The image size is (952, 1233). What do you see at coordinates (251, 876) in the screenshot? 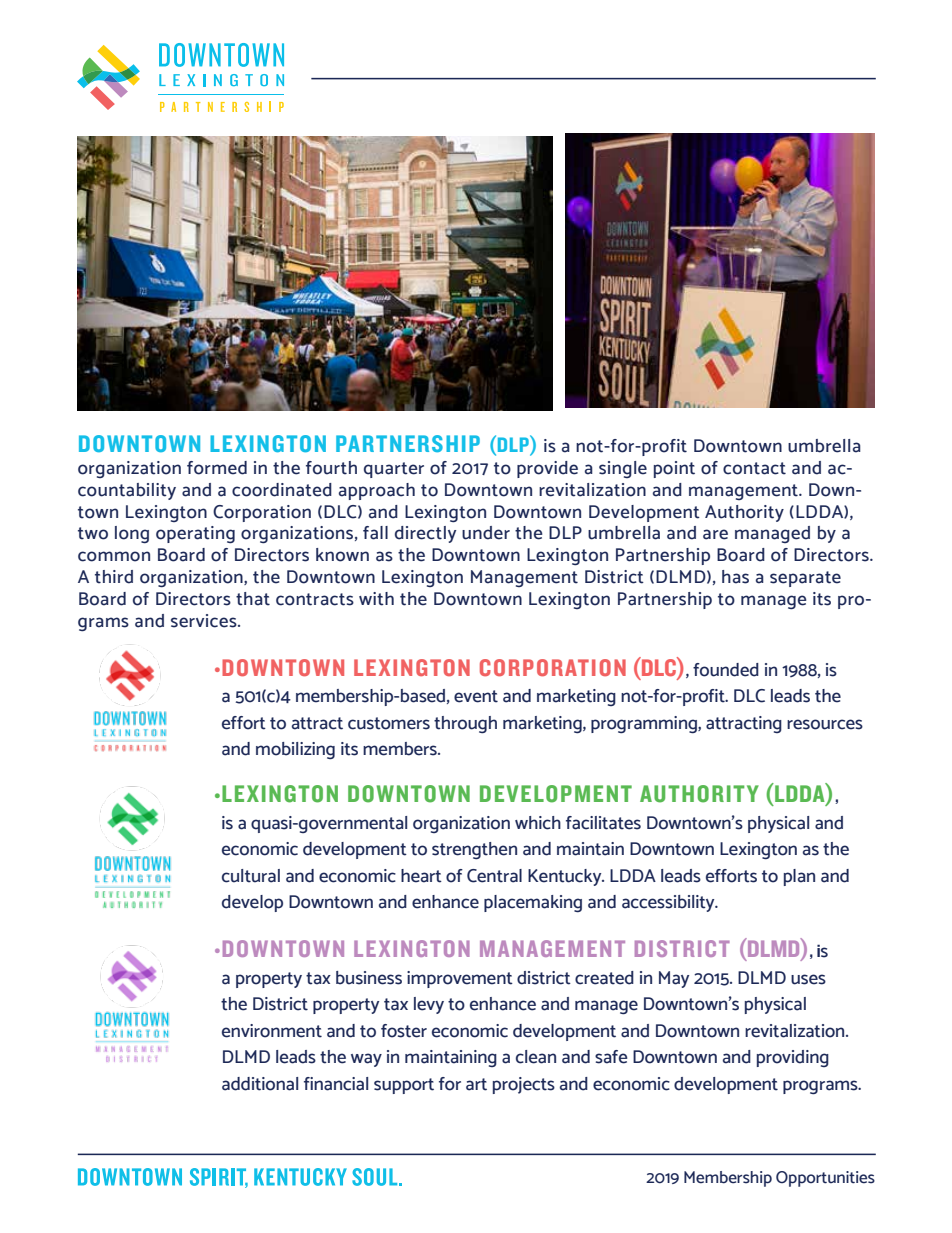
I see `cultural` at bounding box center [251, 876].
